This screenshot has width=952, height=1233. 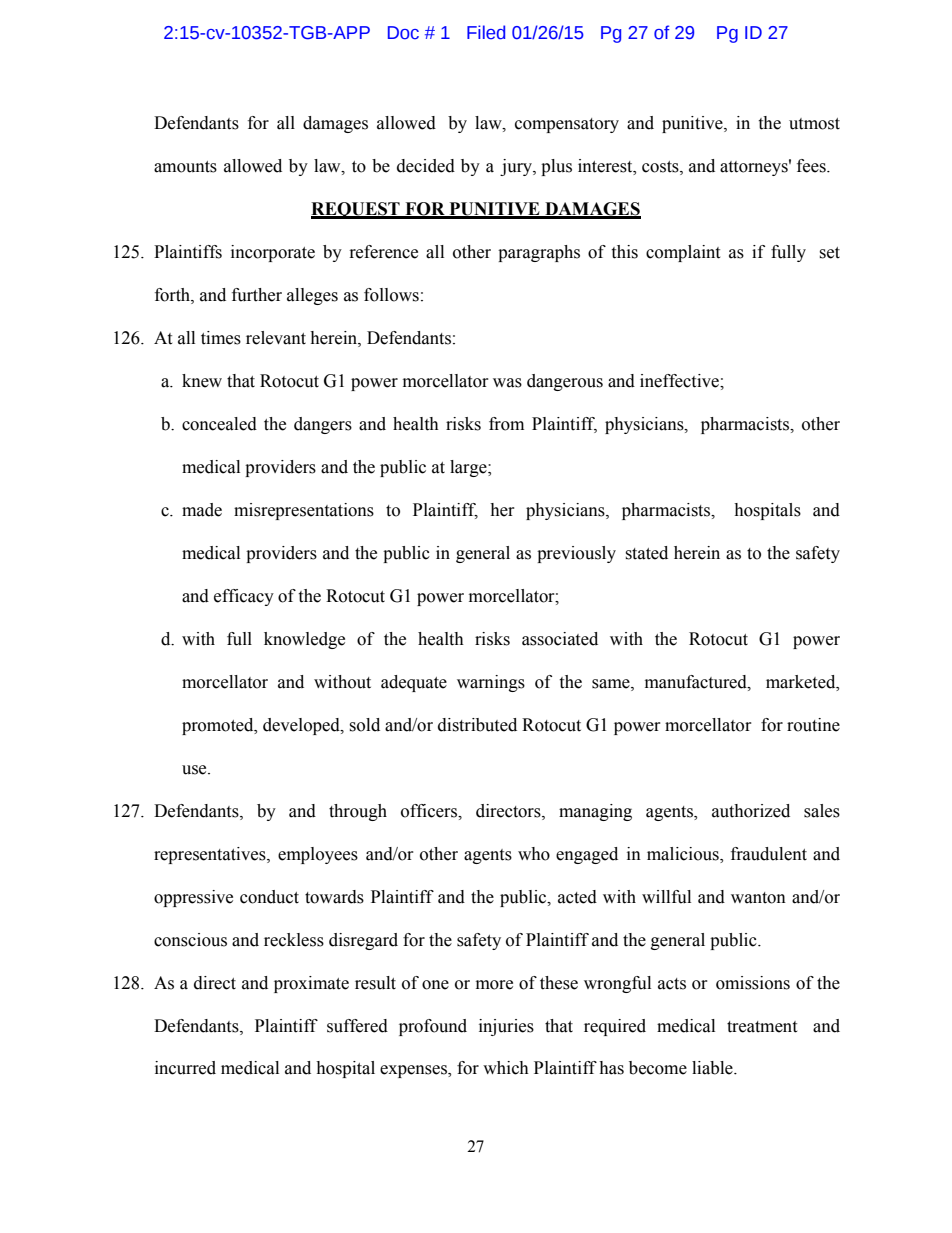 I want to click on who, so click(x=534, y=854).
